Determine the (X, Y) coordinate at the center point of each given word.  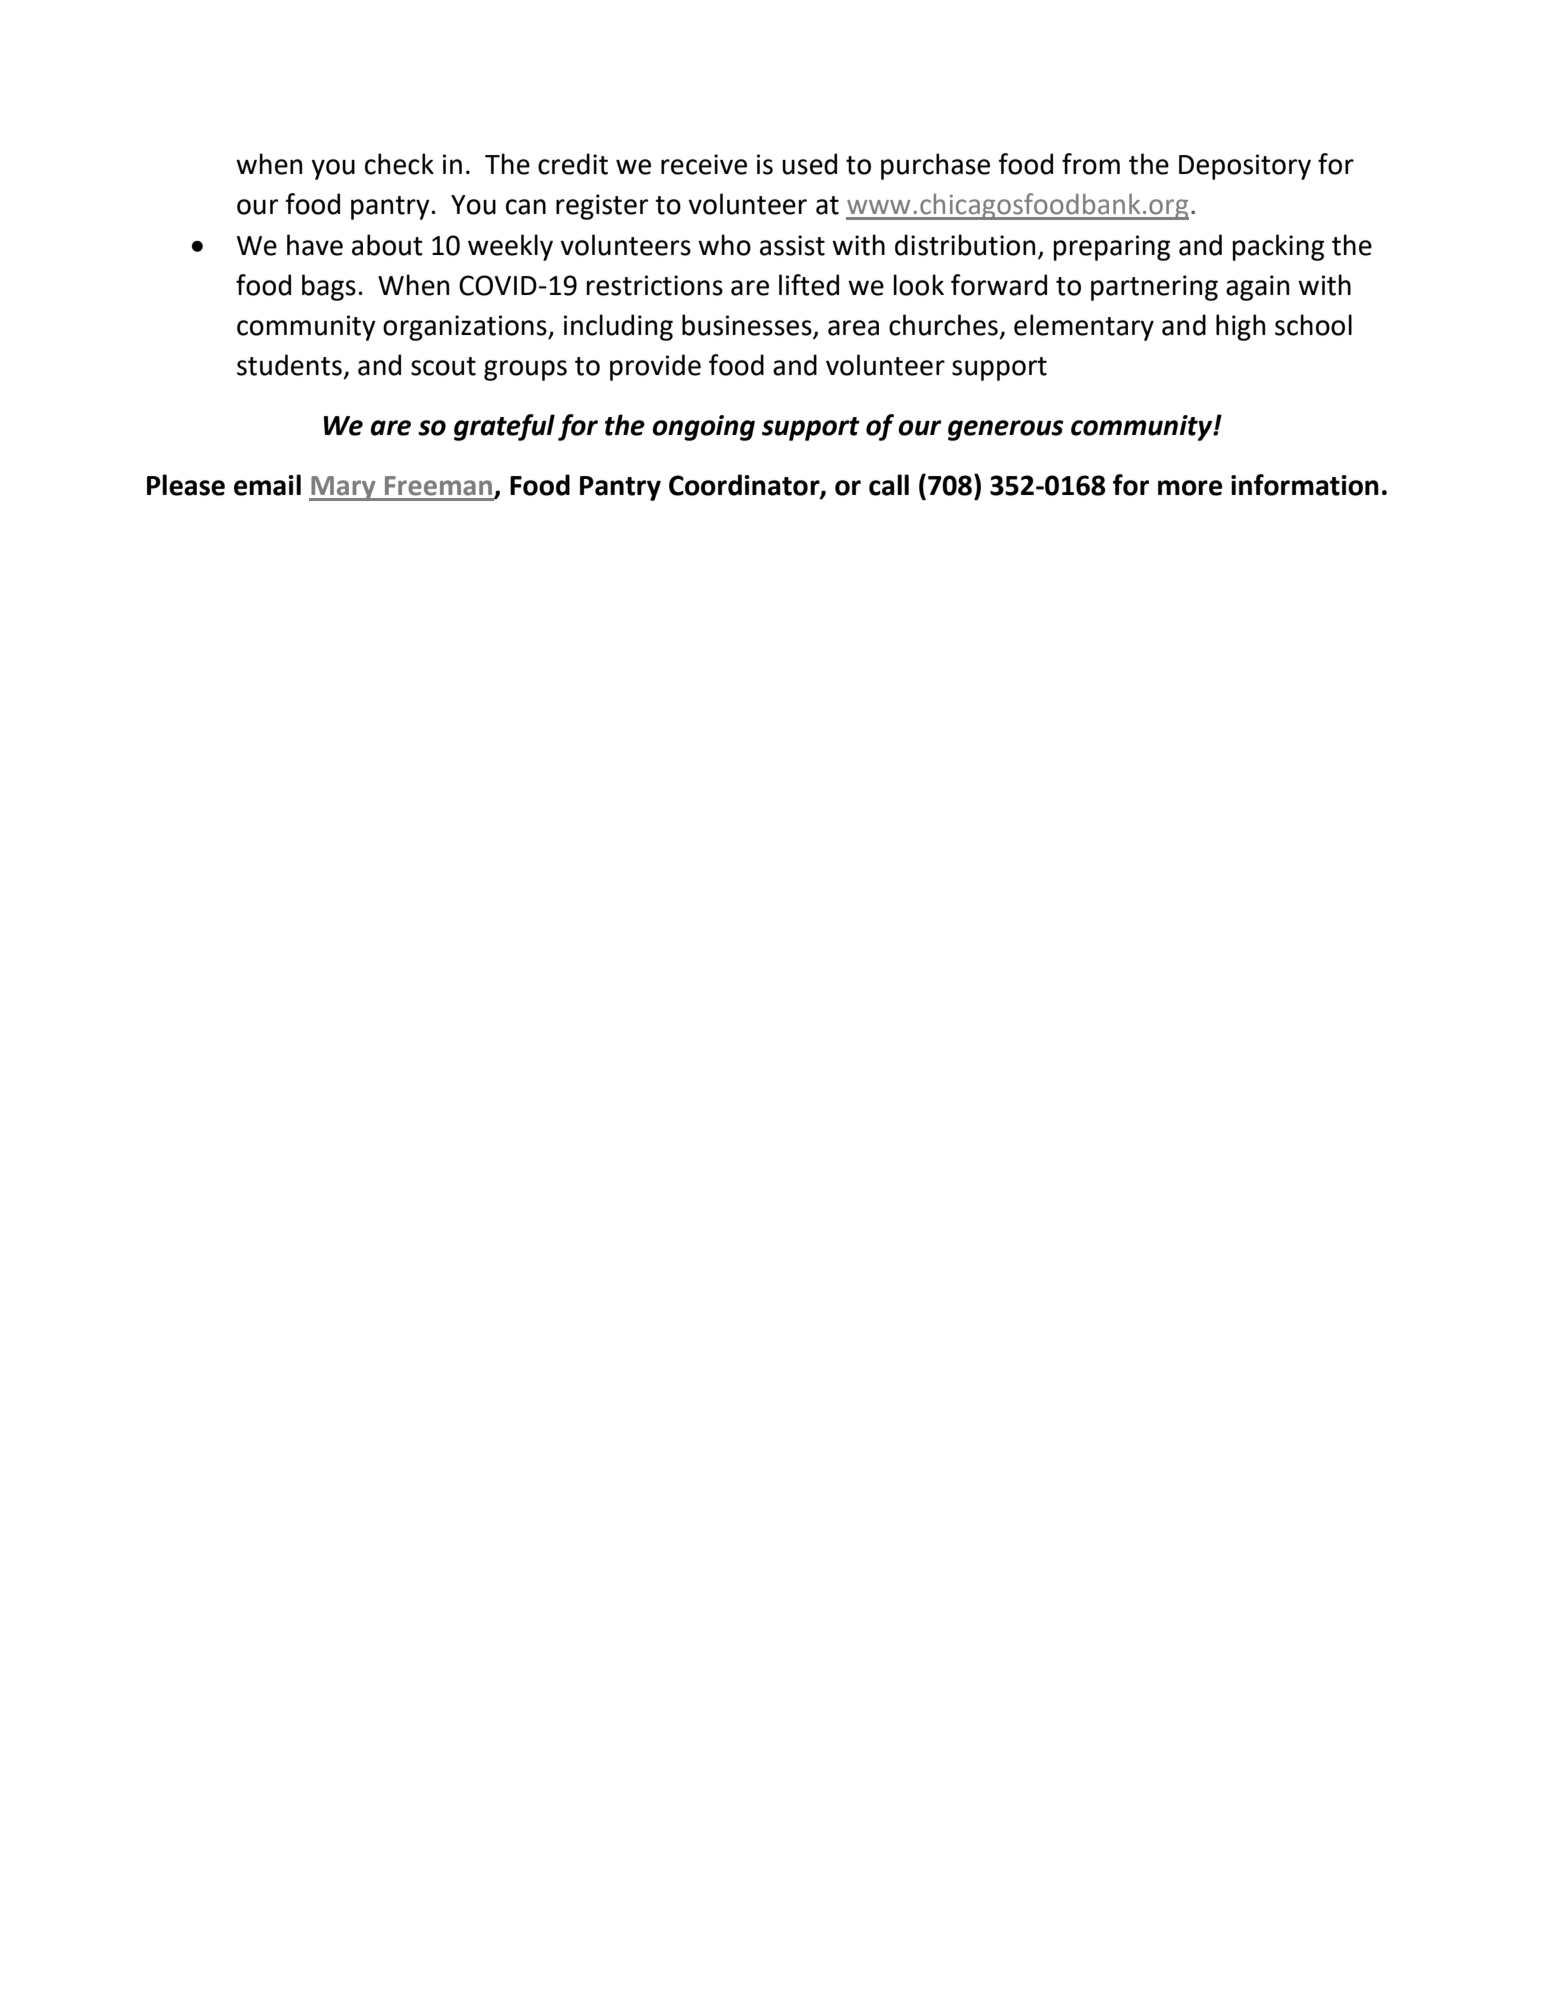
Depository (1245, 167)
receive (704, 164)
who (724, 245)
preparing (1112, 248)
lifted (809, 285)
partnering (1154, 288)
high (1240, 327)
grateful (504, 427)
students (289, 365)
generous (1005, 430)
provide (655, 367)
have (315, 245)
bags (329, 287)
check (399, 164)
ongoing (703, 428)
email (267, 485)
